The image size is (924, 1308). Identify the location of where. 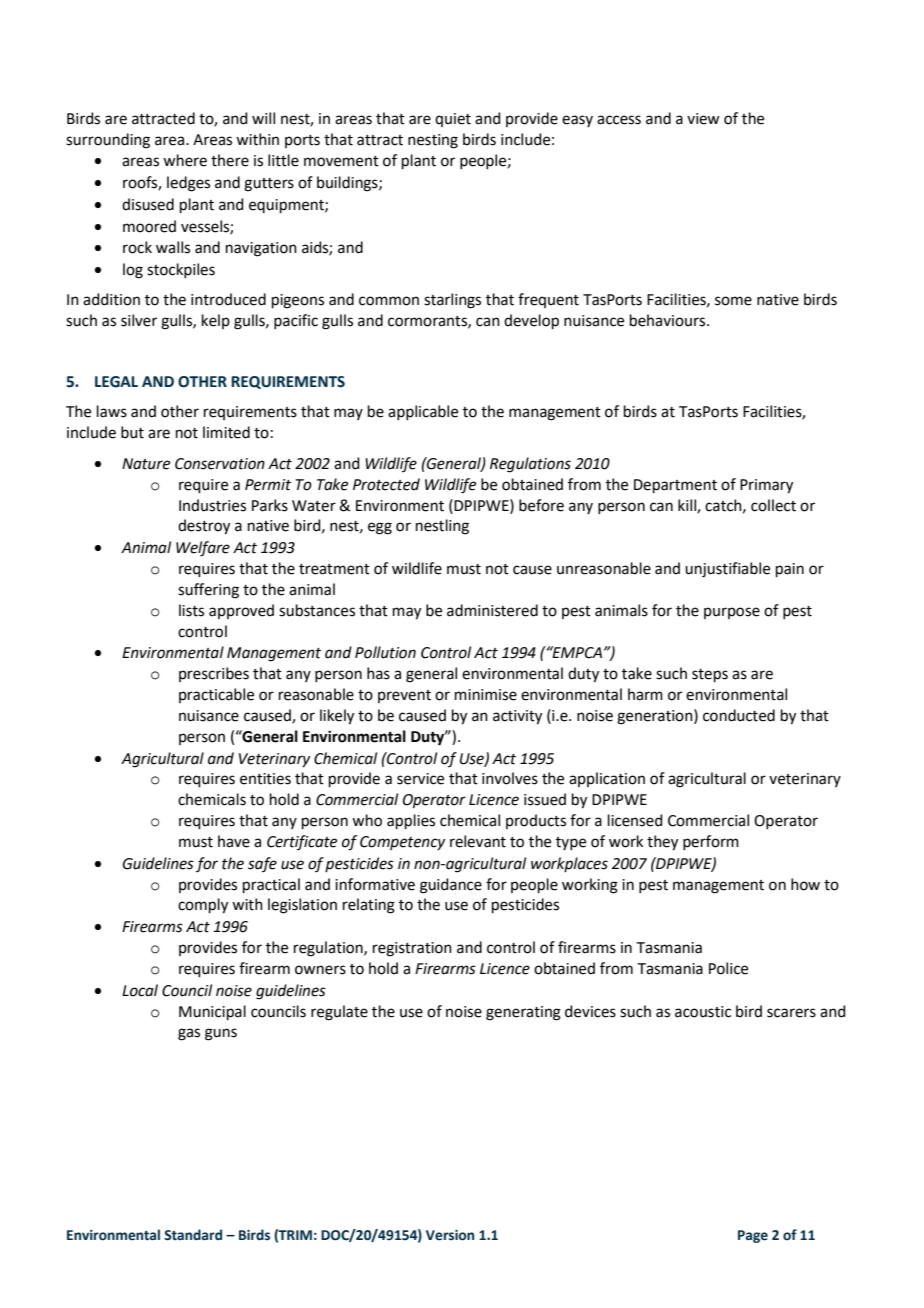
(185, 160).
